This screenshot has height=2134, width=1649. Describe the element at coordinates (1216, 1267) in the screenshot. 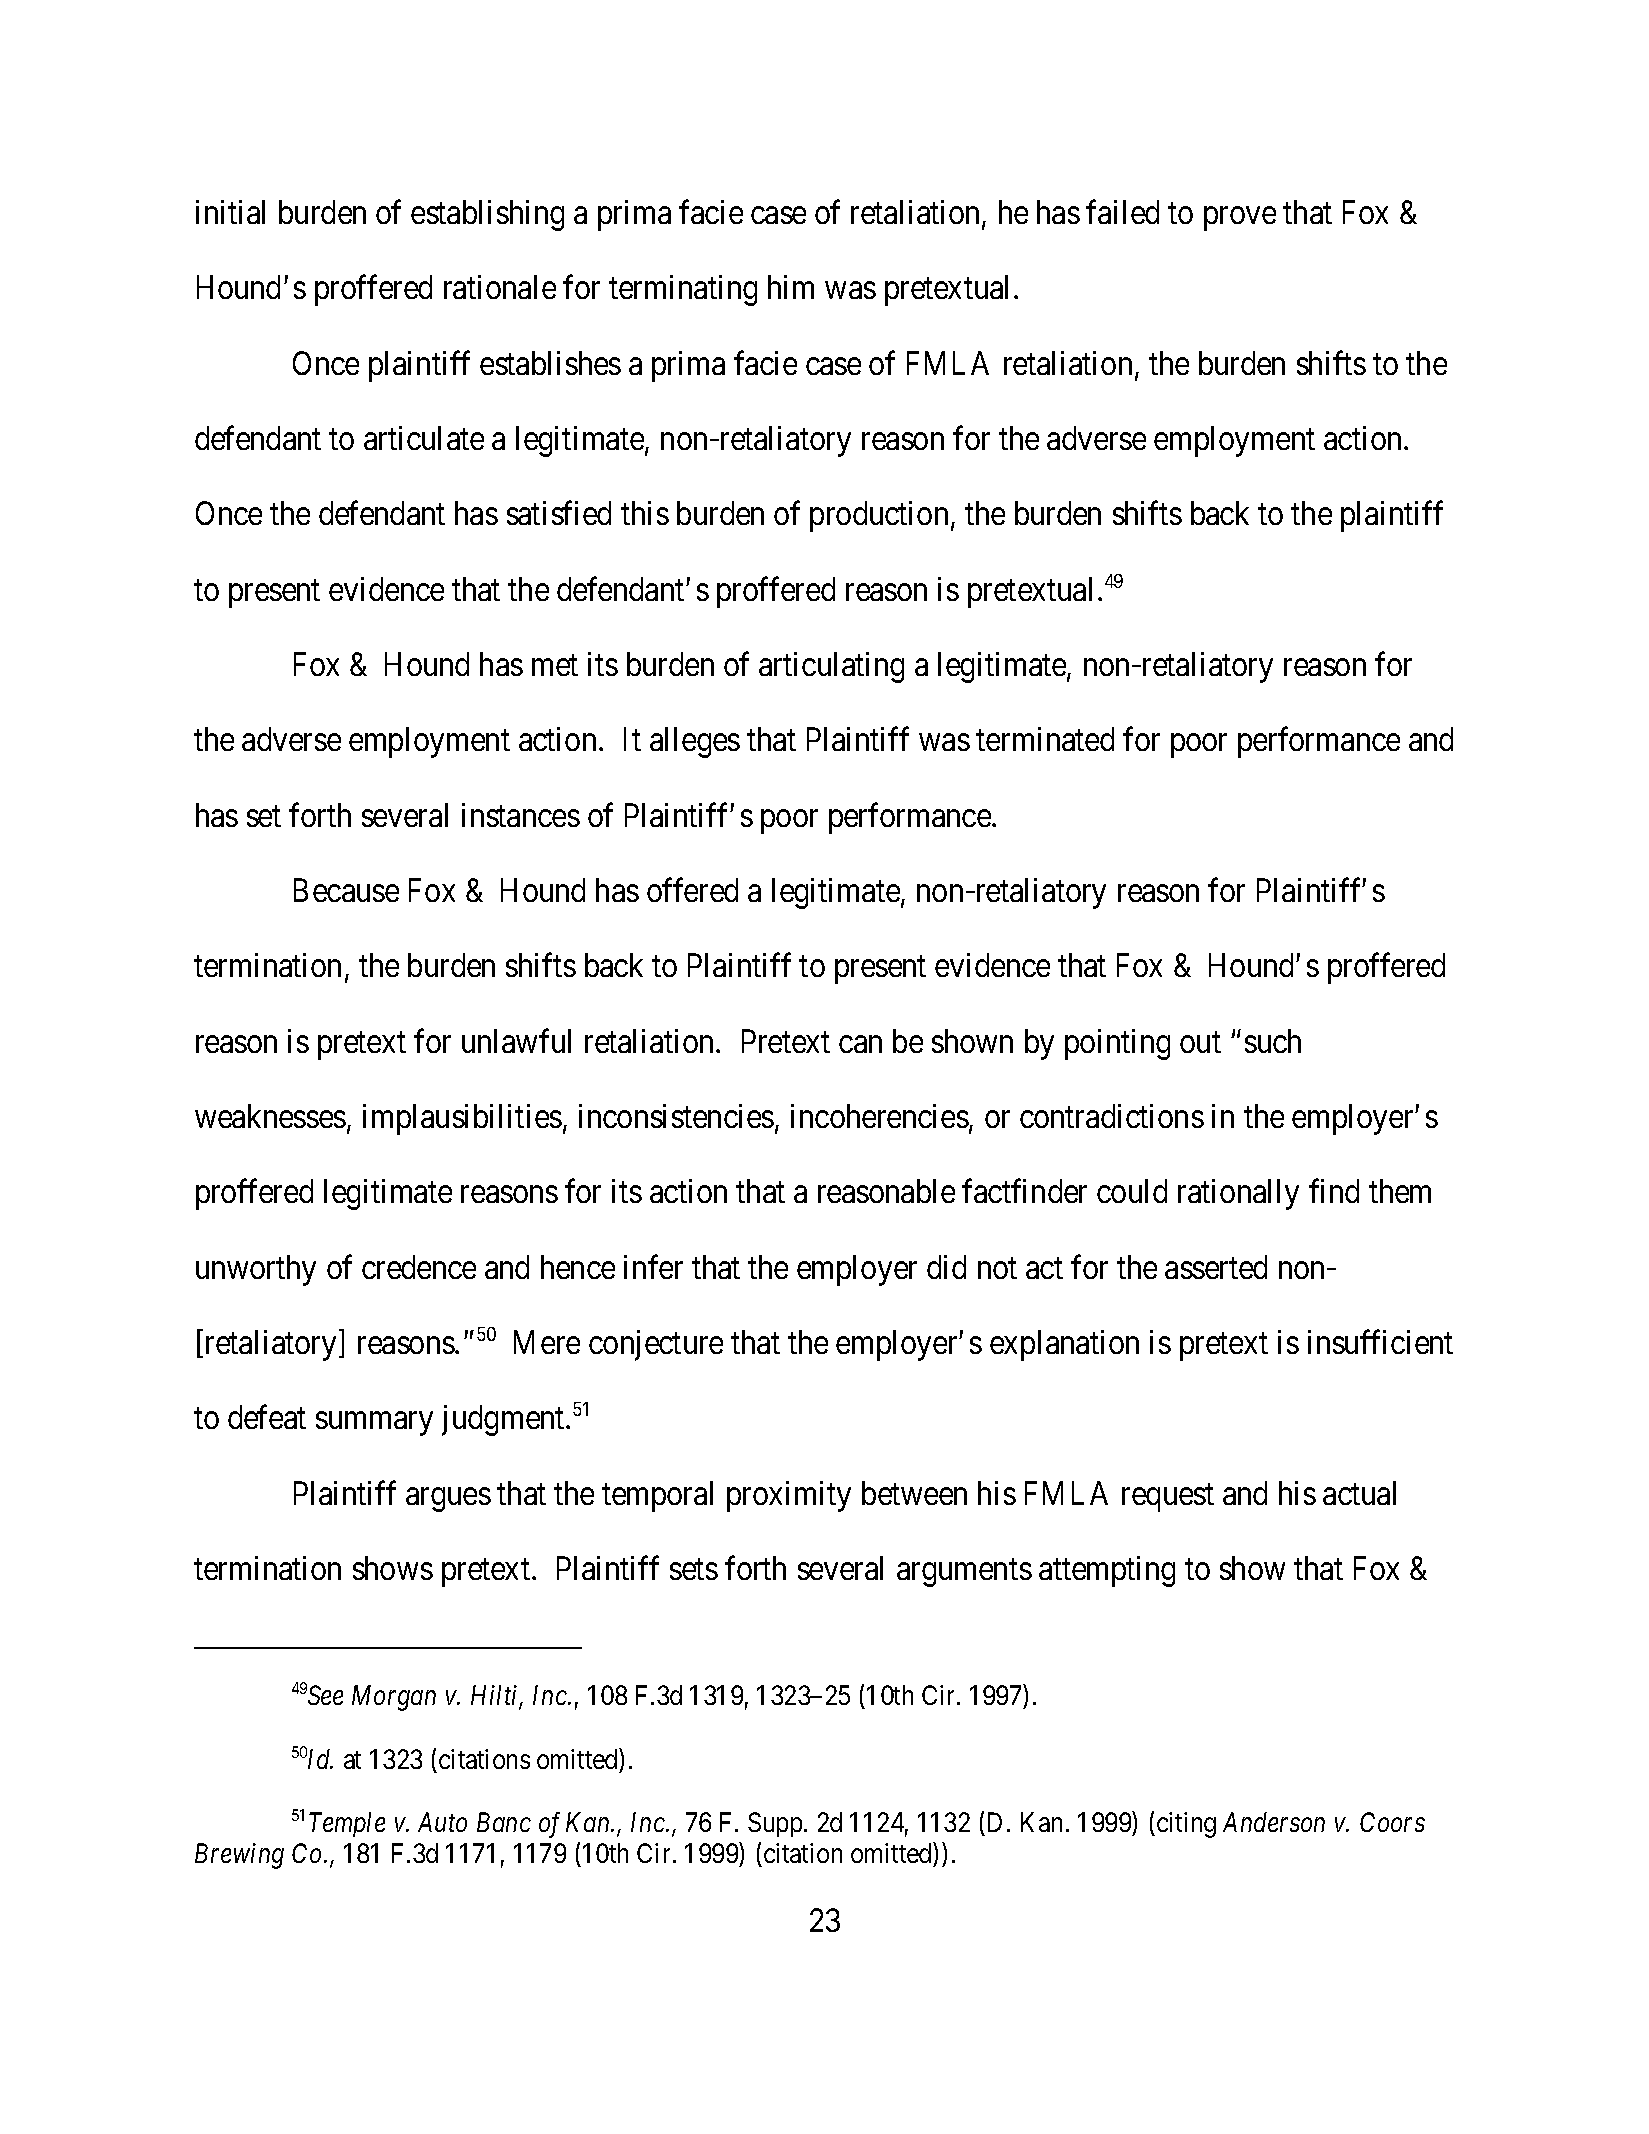

I see `asserted` at that location.
